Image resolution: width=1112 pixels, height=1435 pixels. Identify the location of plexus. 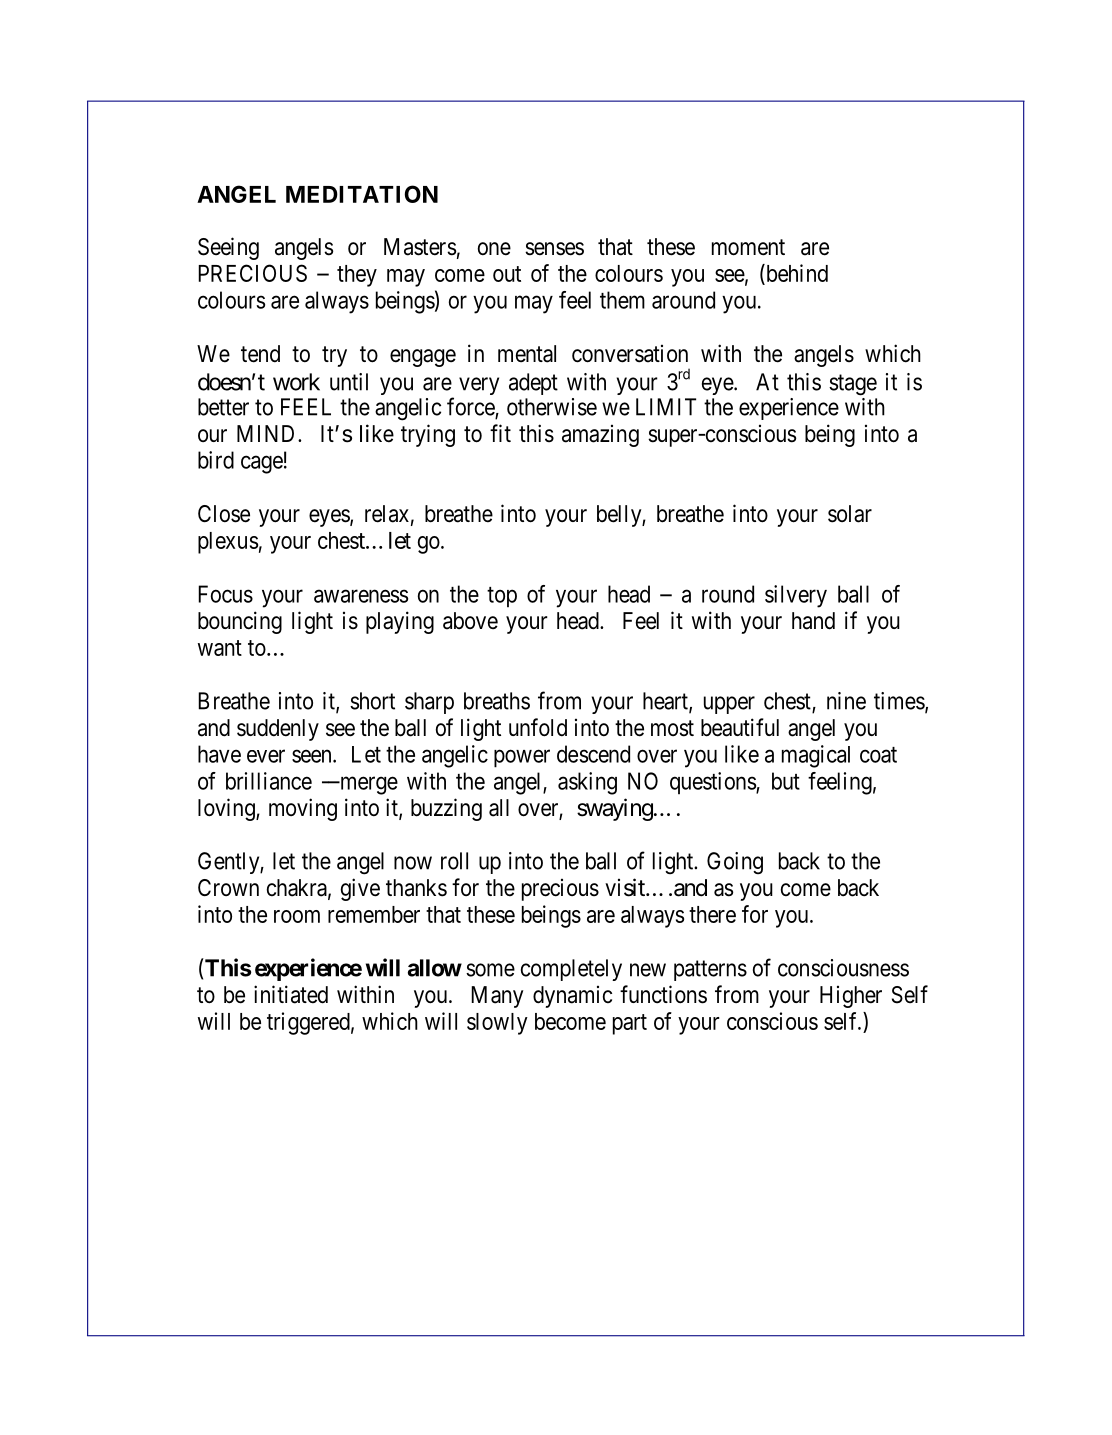
(228, 543).
